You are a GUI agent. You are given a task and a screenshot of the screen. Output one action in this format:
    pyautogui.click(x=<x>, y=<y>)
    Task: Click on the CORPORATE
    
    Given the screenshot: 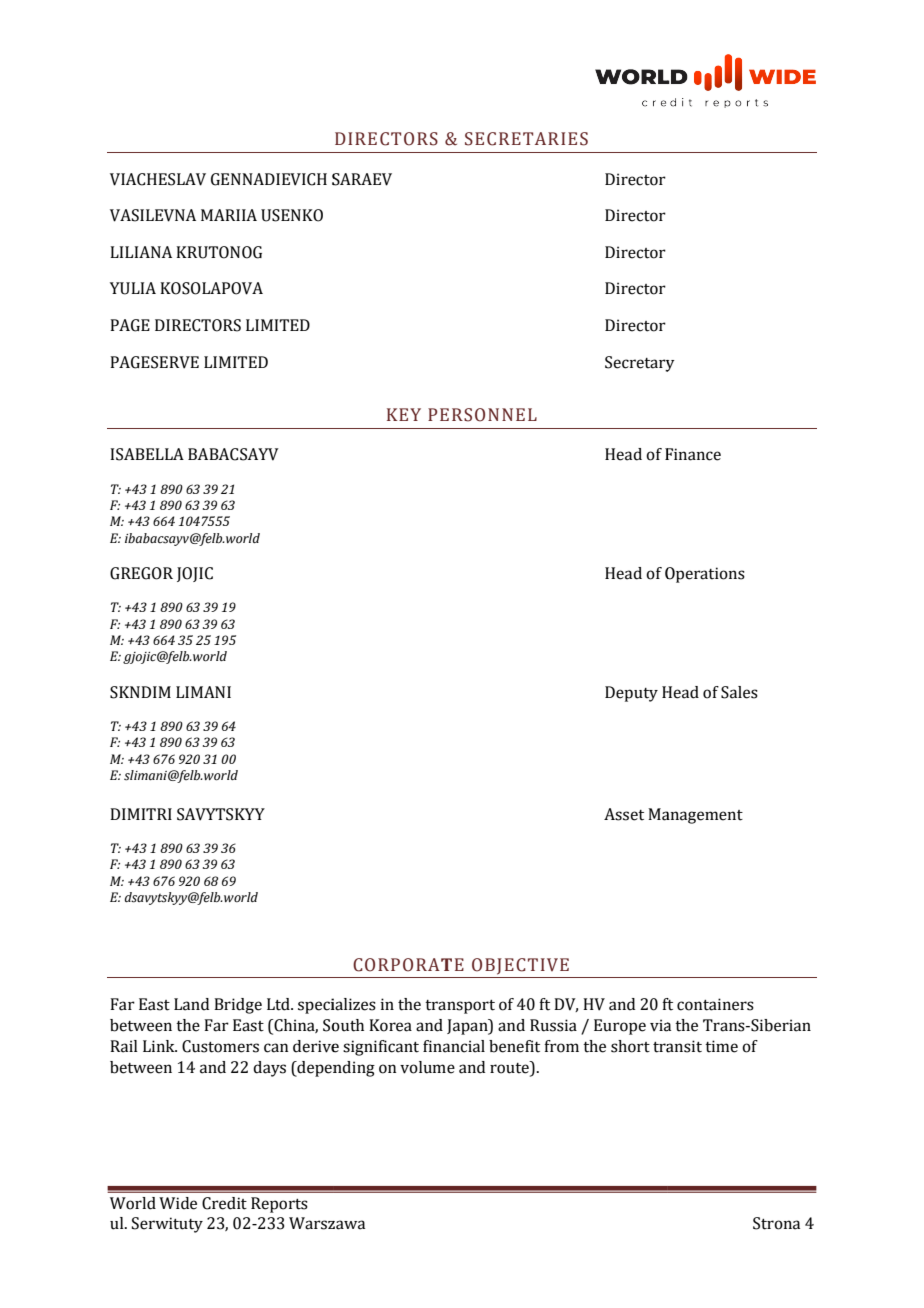 What is the action you would take?
    pyautogui.click(x=408, y=965)
